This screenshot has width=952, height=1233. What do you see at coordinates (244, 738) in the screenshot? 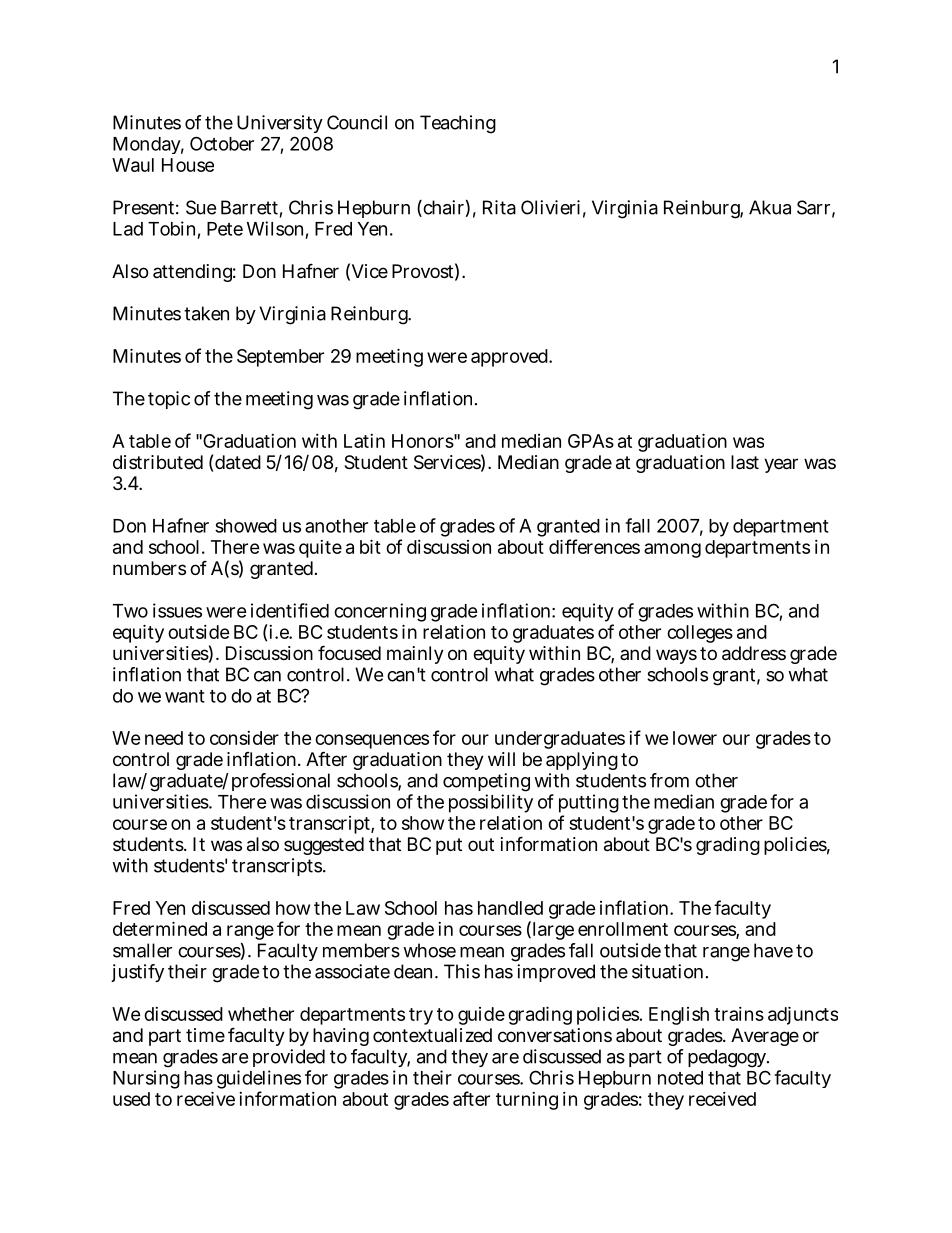
I see `consider` at bounding box center [244, 738].
